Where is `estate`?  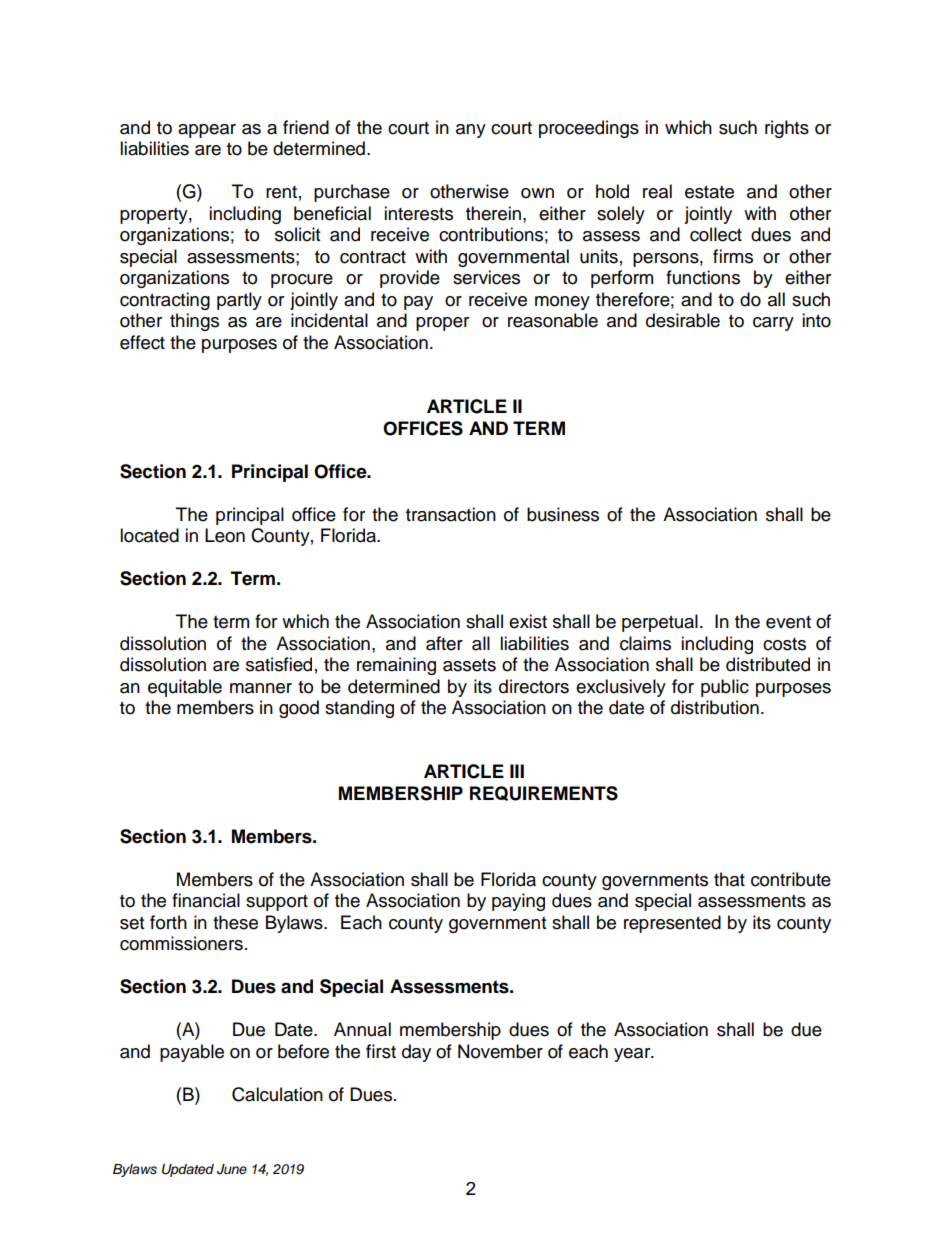 estate is located at coordinates (709, 192).
